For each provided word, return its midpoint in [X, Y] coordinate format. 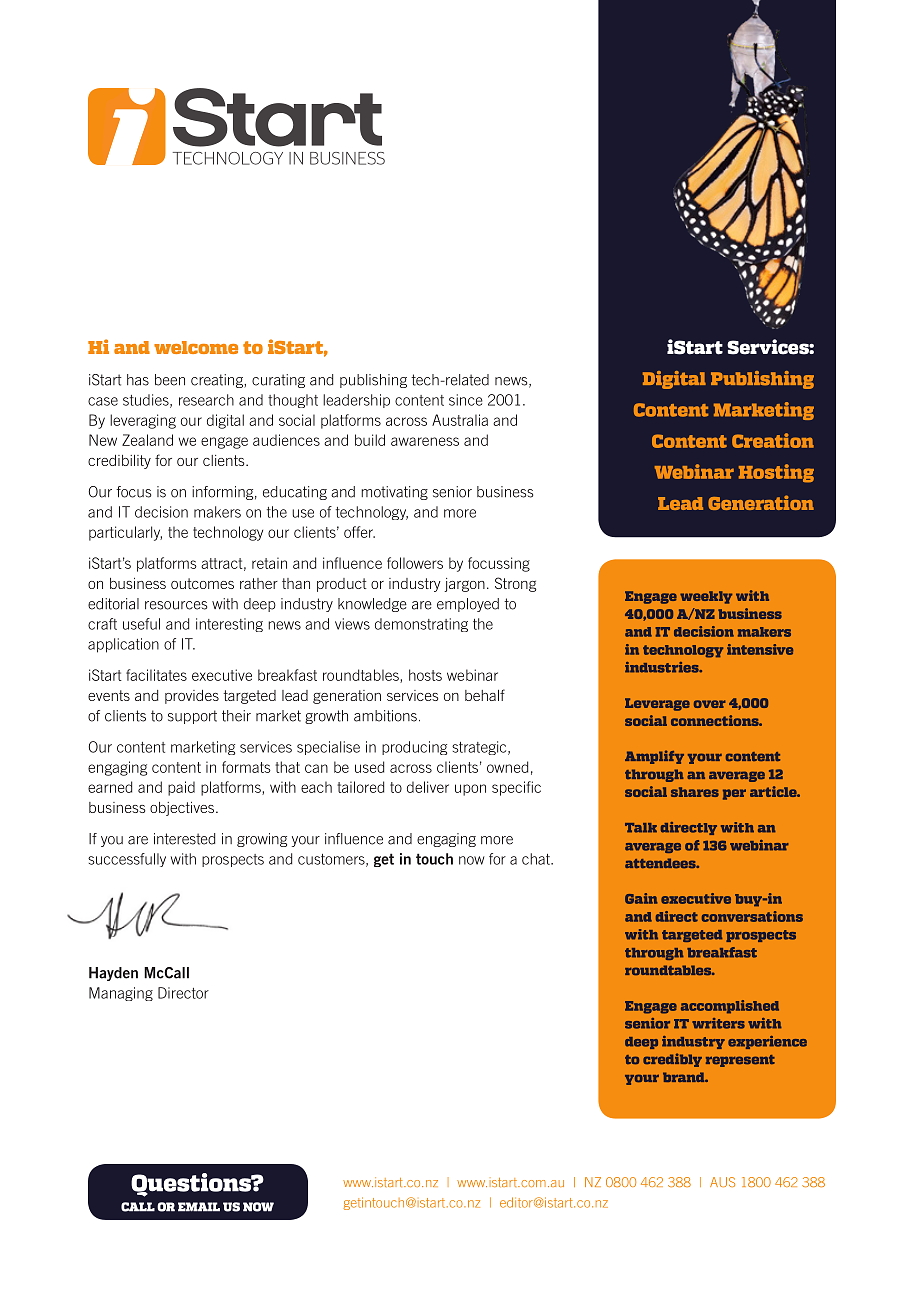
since [466, 400]
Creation [773, 440]
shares [695, 792]
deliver [428, 787]
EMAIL [199, 1207]
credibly [672, 1060]
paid [181, 788]
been [170, 380]
